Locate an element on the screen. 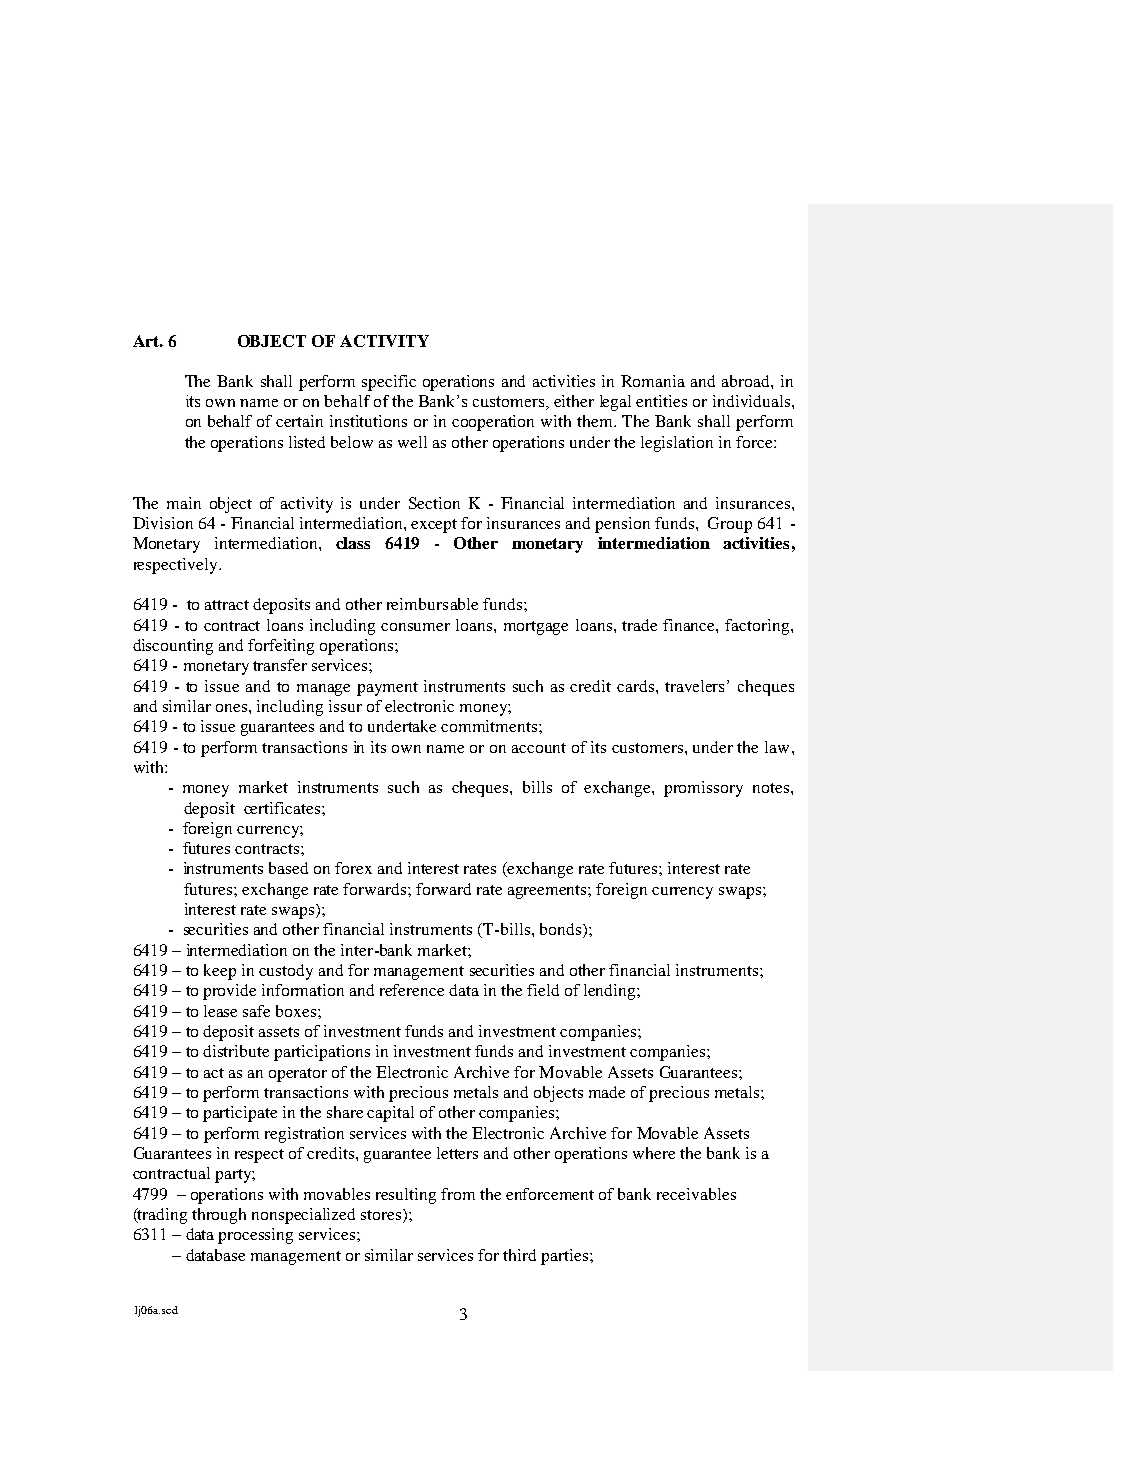 This screenshot has height=1479, width=1143. certain is located at coordinates (299, 421).
